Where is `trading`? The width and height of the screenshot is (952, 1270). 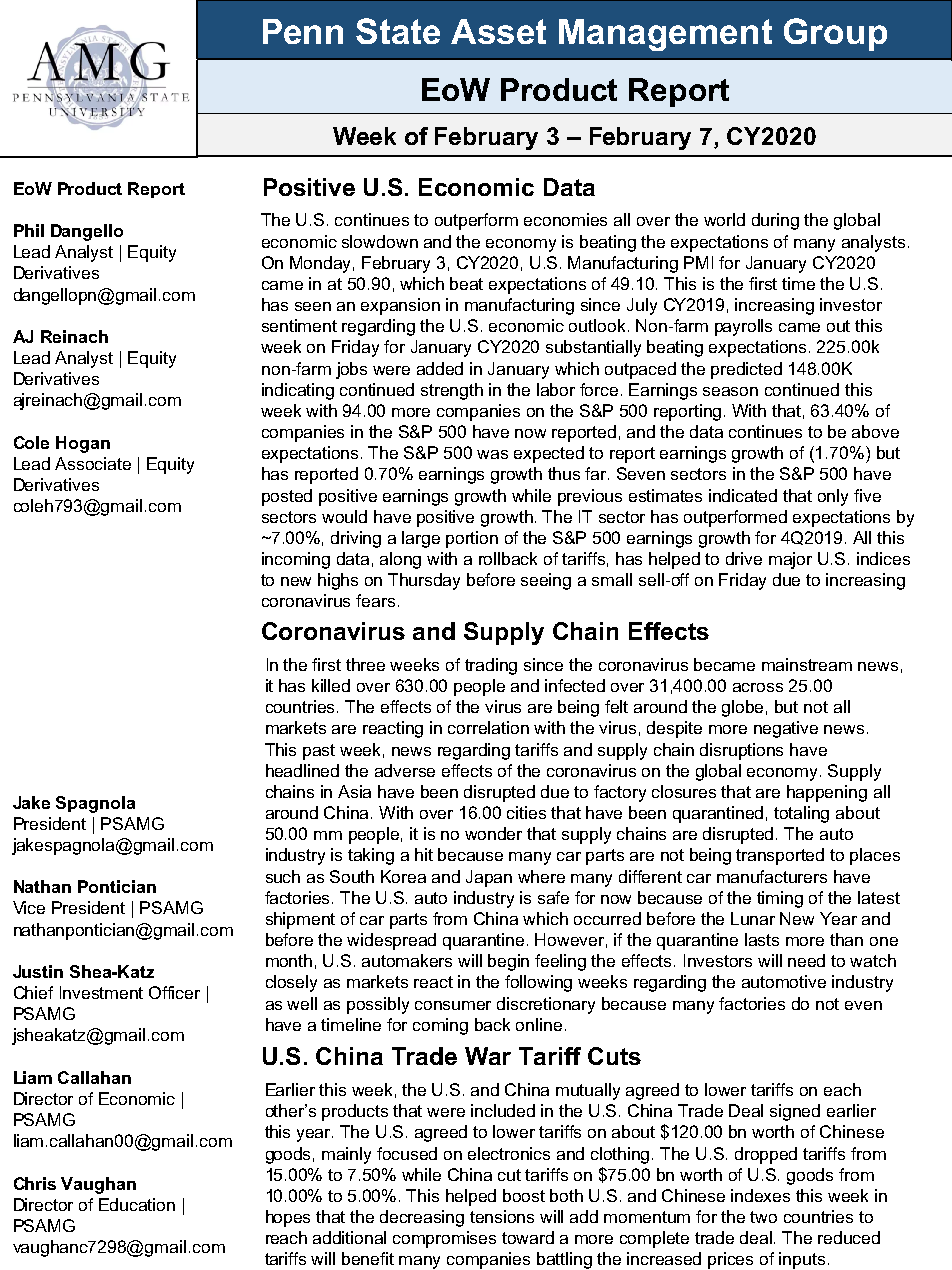
trading is located at coordinates (491, 666).
